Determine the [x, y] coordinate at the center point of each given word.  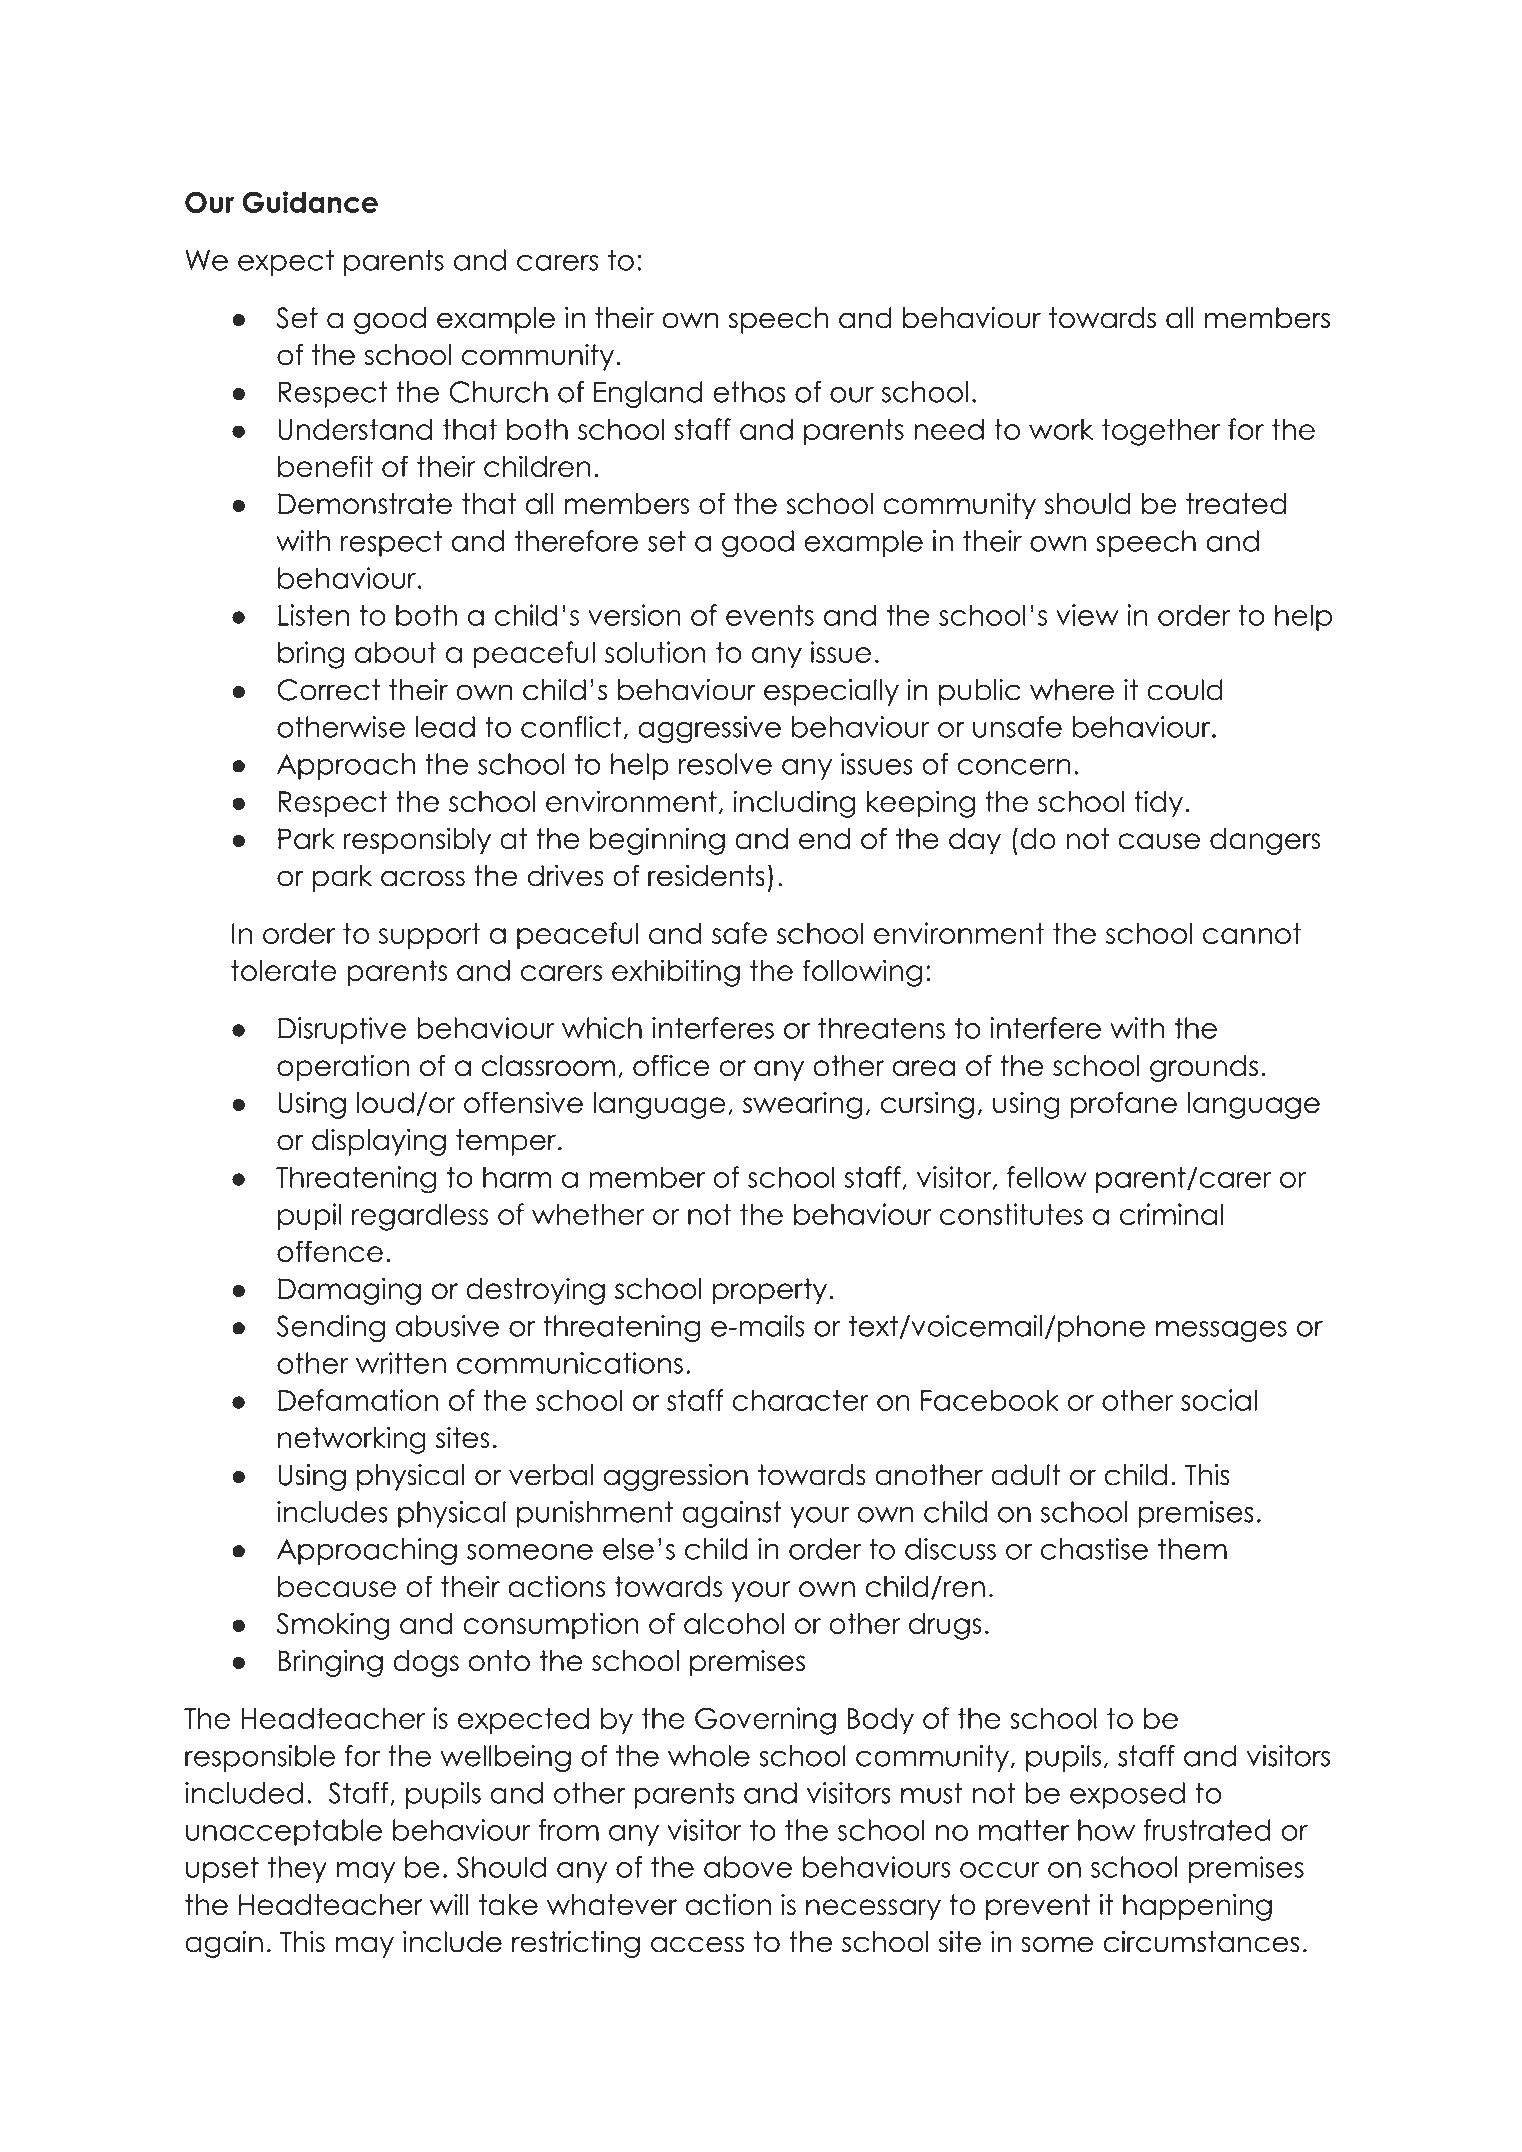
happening [1197, 1907]
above [748, 1867]
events [770, 615]
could [1185, 690]
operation [343, 1068]
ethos [749, 392]
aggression [676, 1477]
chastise [1094, 1549]
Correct [328, 690]
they [297, 1869]
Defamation [358, 1400]
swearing [802, 1105]
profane [1124, 1105]
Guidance [310, 202]
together [1161, 432]
